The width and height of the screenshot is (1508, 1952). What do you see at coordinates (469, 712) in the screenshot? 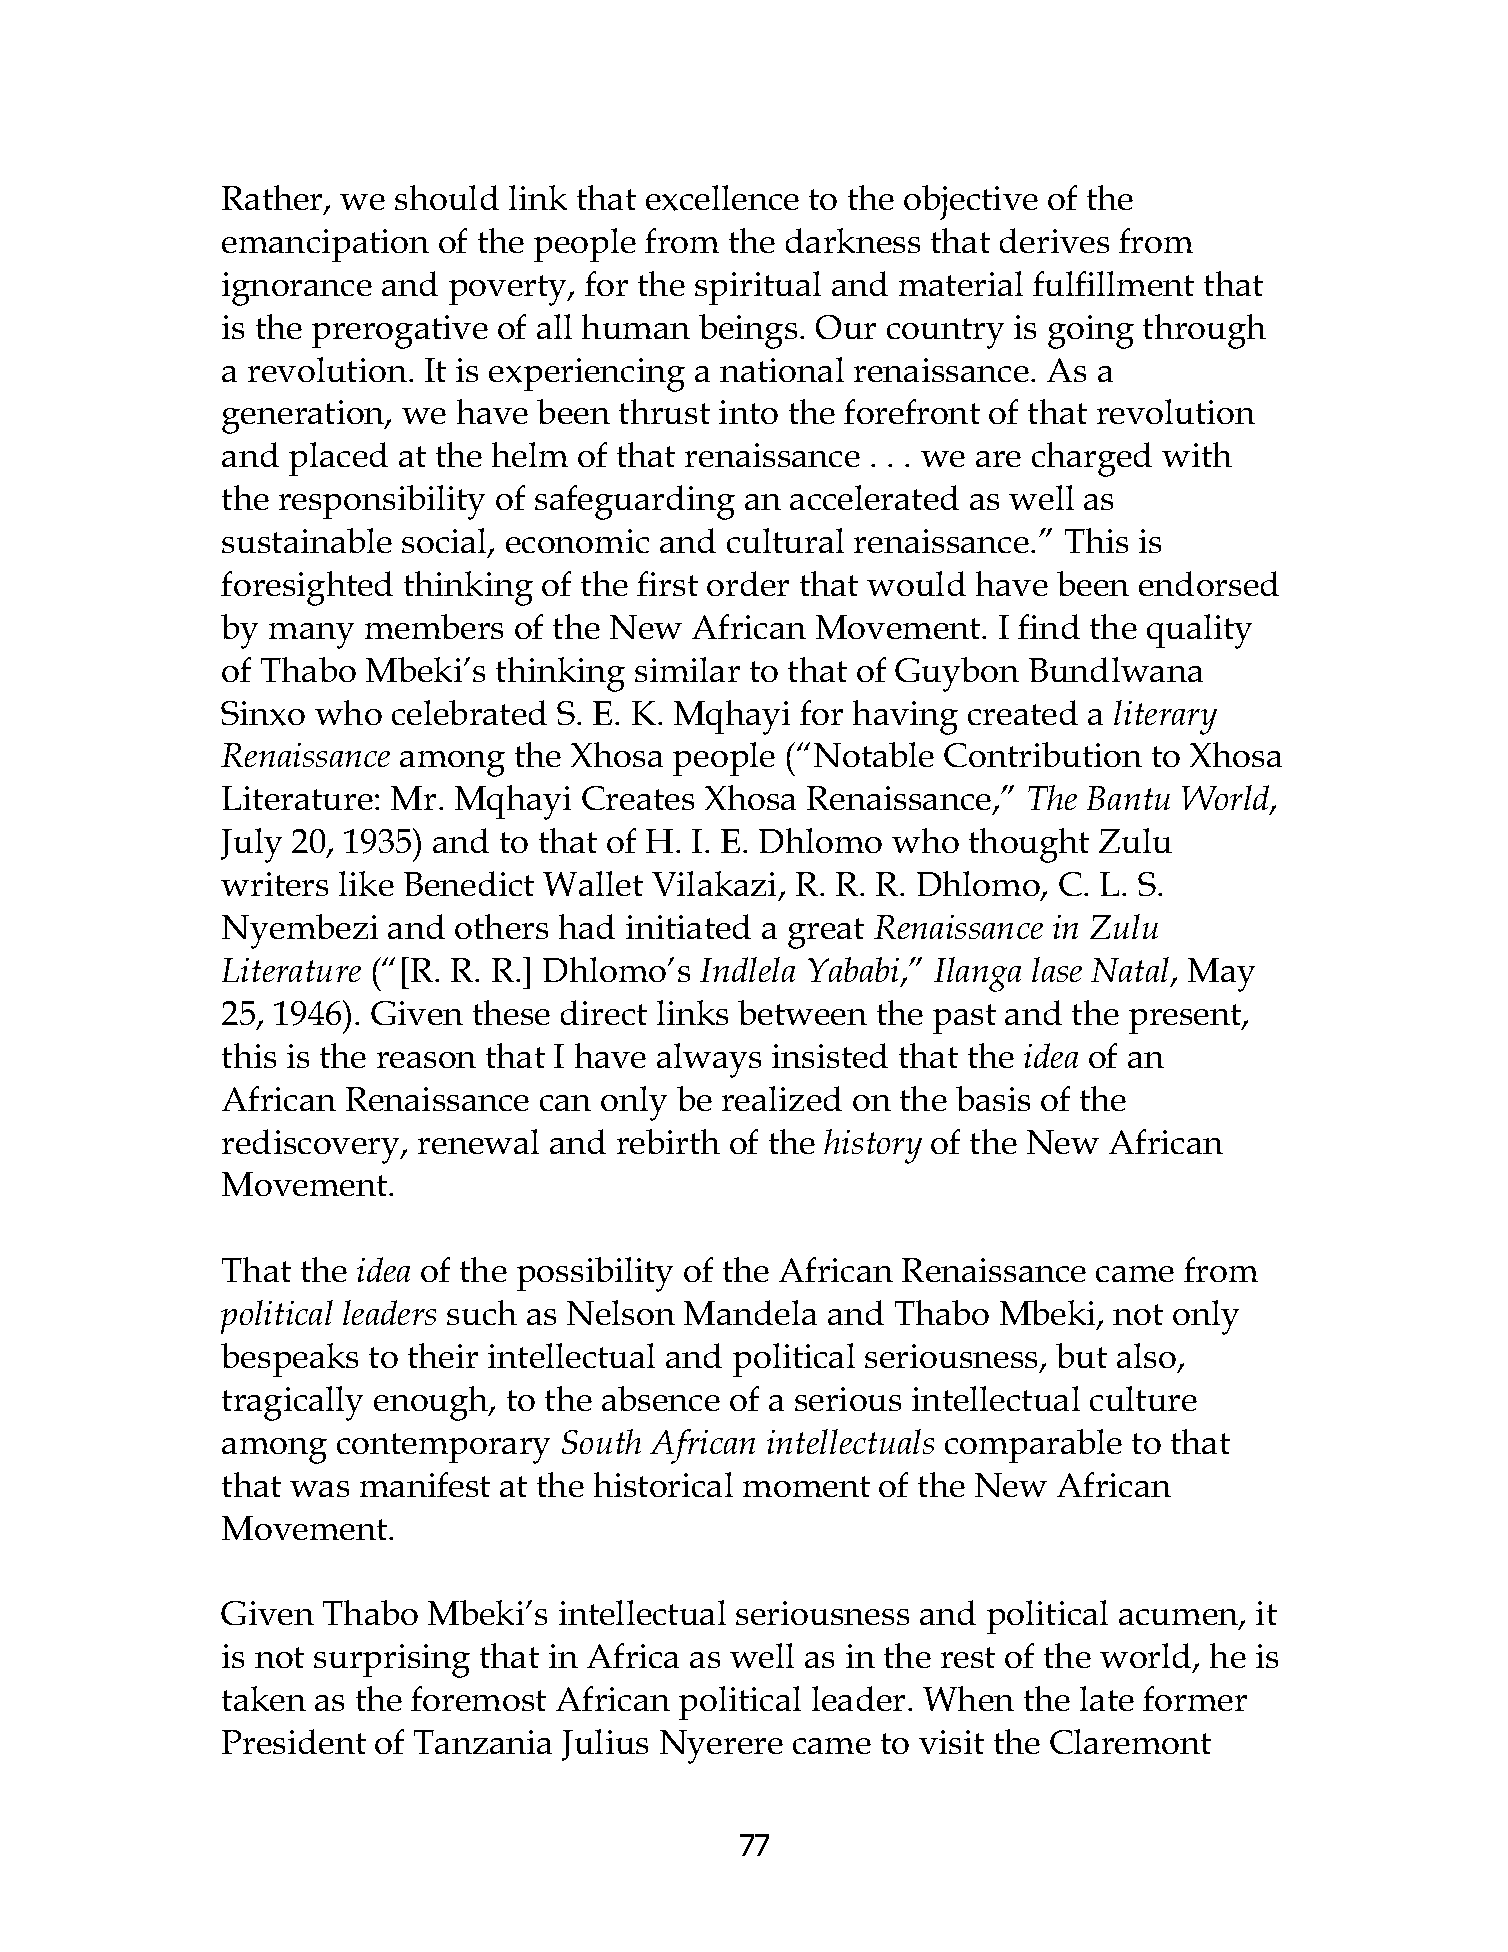
I see `celebrated` at bounding box center [469, 712].
